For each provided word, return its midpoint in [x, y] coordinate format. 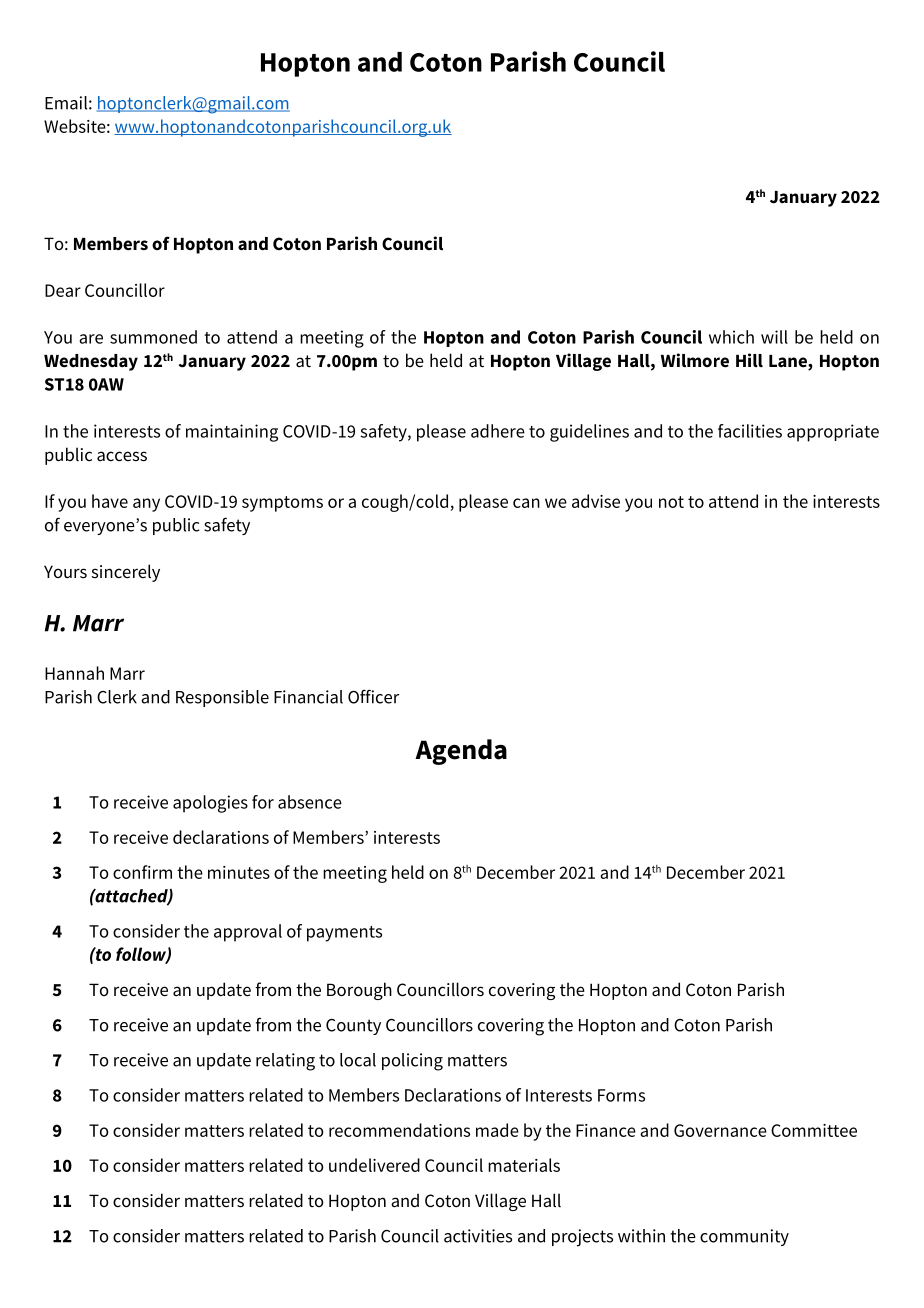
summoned [153, 337]
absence [310, 802]
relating [285, 1062]
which [731, 337]
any [146, 505]
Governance [720, 1130]
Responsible [222, 698]
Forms [621, 1095]
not [671, 502]
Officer [373, 696]
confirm [142, 872]
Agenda [461, 752]
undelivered [374, 1165]
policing [412, 1062]
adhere [498, 431]
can [526, 503]
